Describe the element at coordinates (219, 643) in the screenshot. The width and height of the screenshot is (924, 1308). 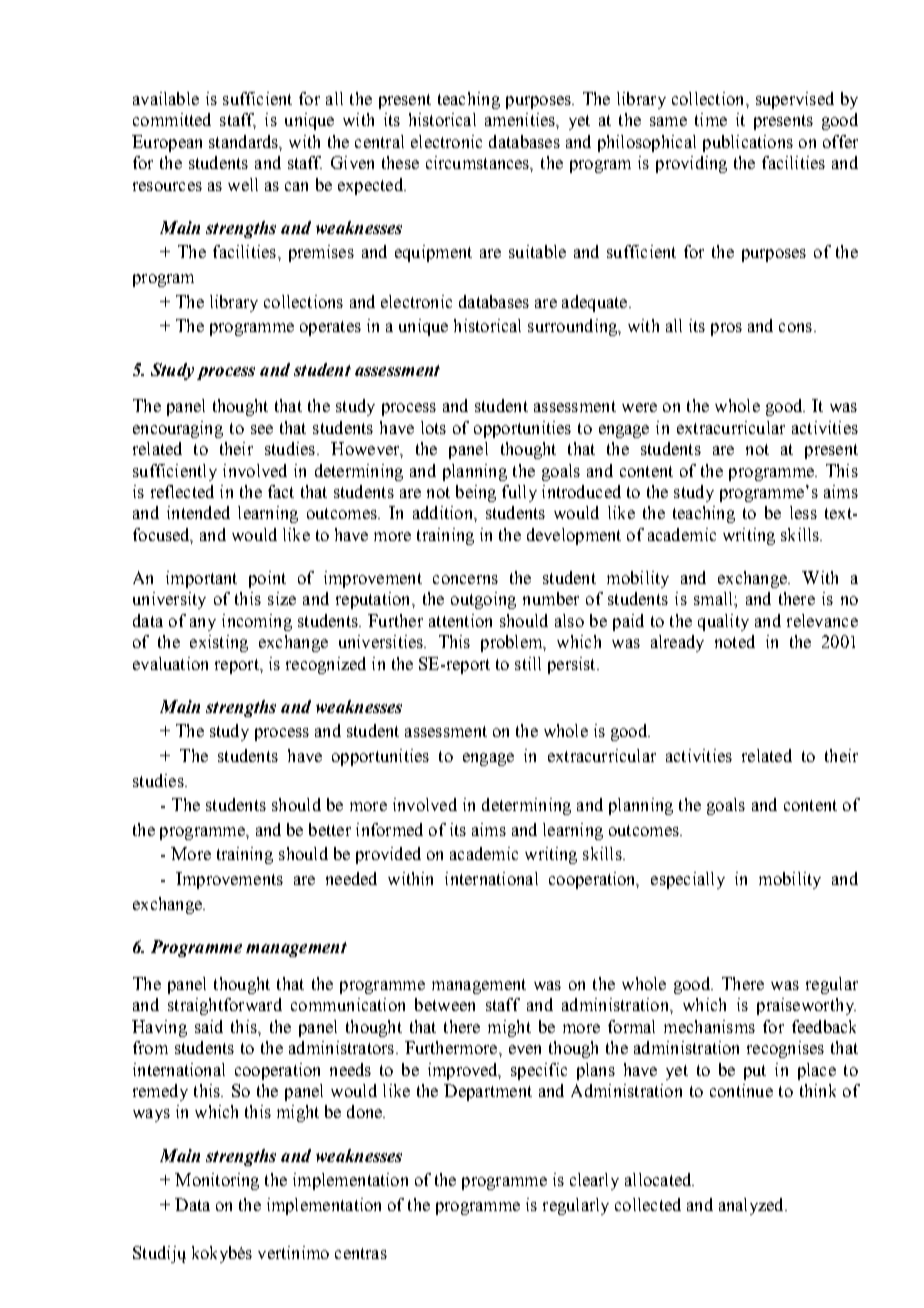
I see `existing` at that location.
